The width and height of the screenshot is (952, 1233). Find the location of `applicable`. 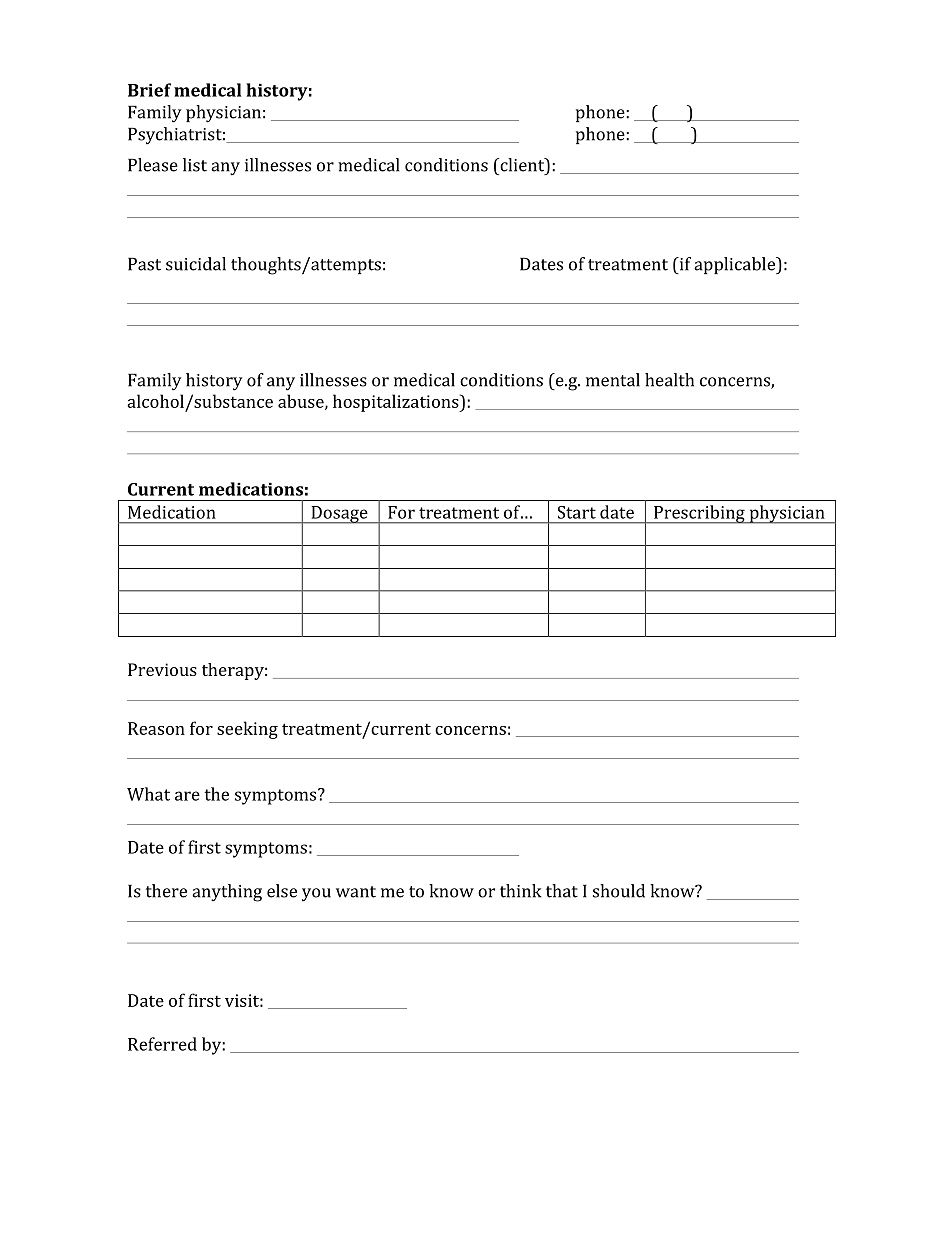

applicable is located at coordinates (735, 265).
